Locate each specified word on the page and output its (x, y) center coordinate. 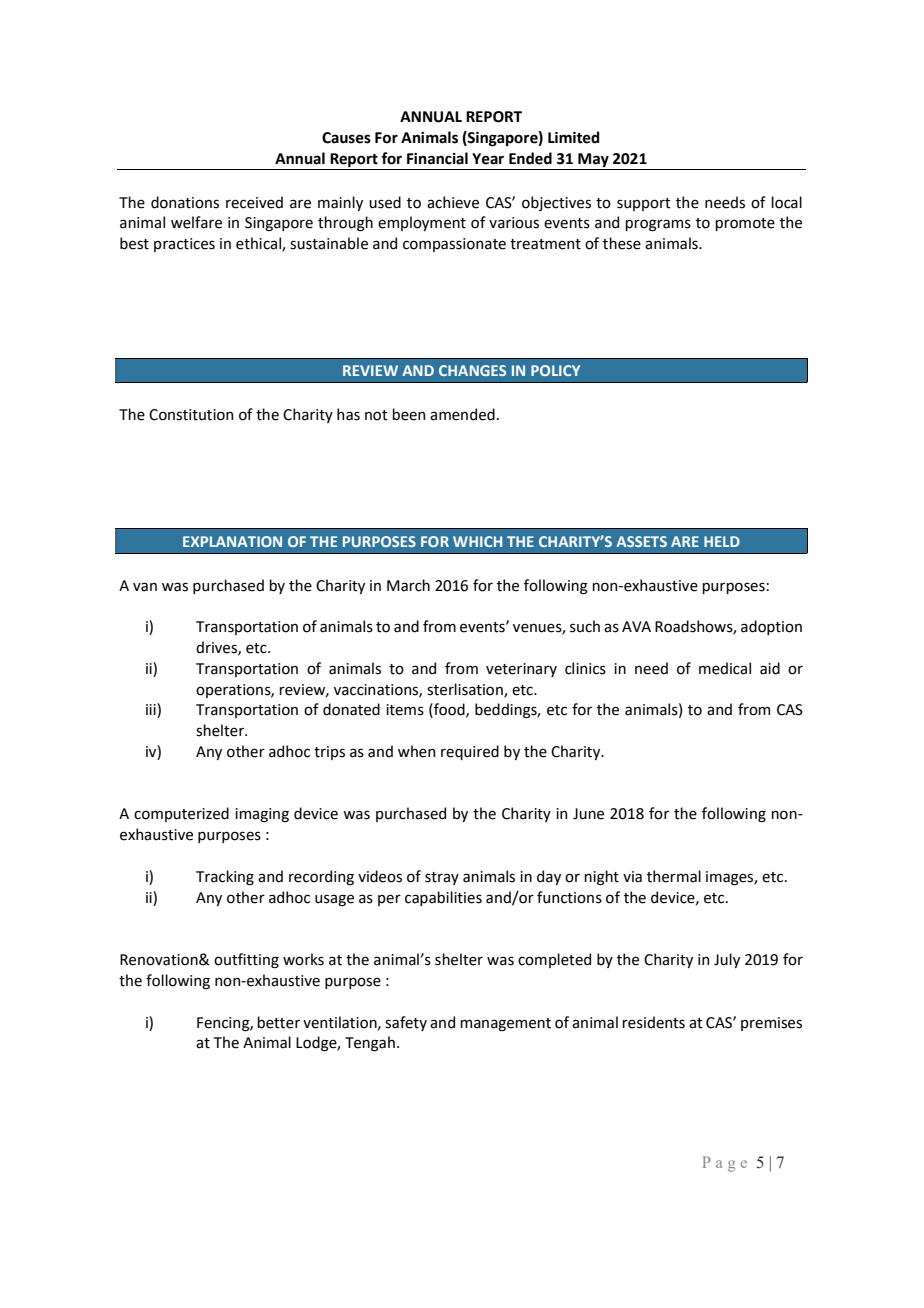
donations (185, 202)
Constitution (191, 415)
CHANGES (472, 370)
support (644, 204)
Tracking (225, 877)
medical (725, 668)
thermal (674, 876)
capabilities (443, 898)
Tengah (370, 1044)
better (278, 1022)
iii (152, 710)
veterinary (521, 670)
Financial (437, 158)
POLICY (555, 370)
